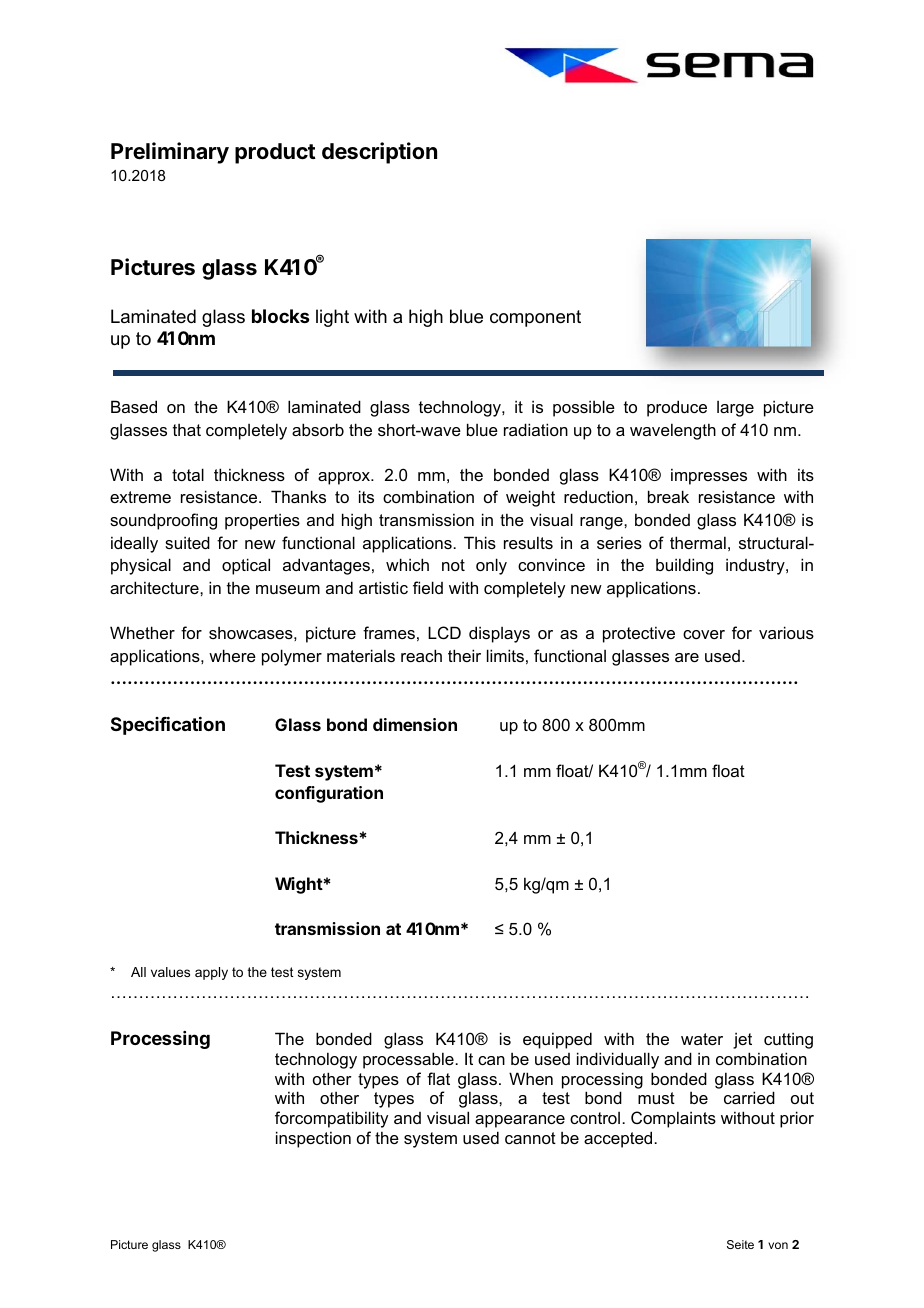 This document has width=924, height=1308. Describe the element at coordinates (740, 1244) in the document. I see `Seite` at that location.
